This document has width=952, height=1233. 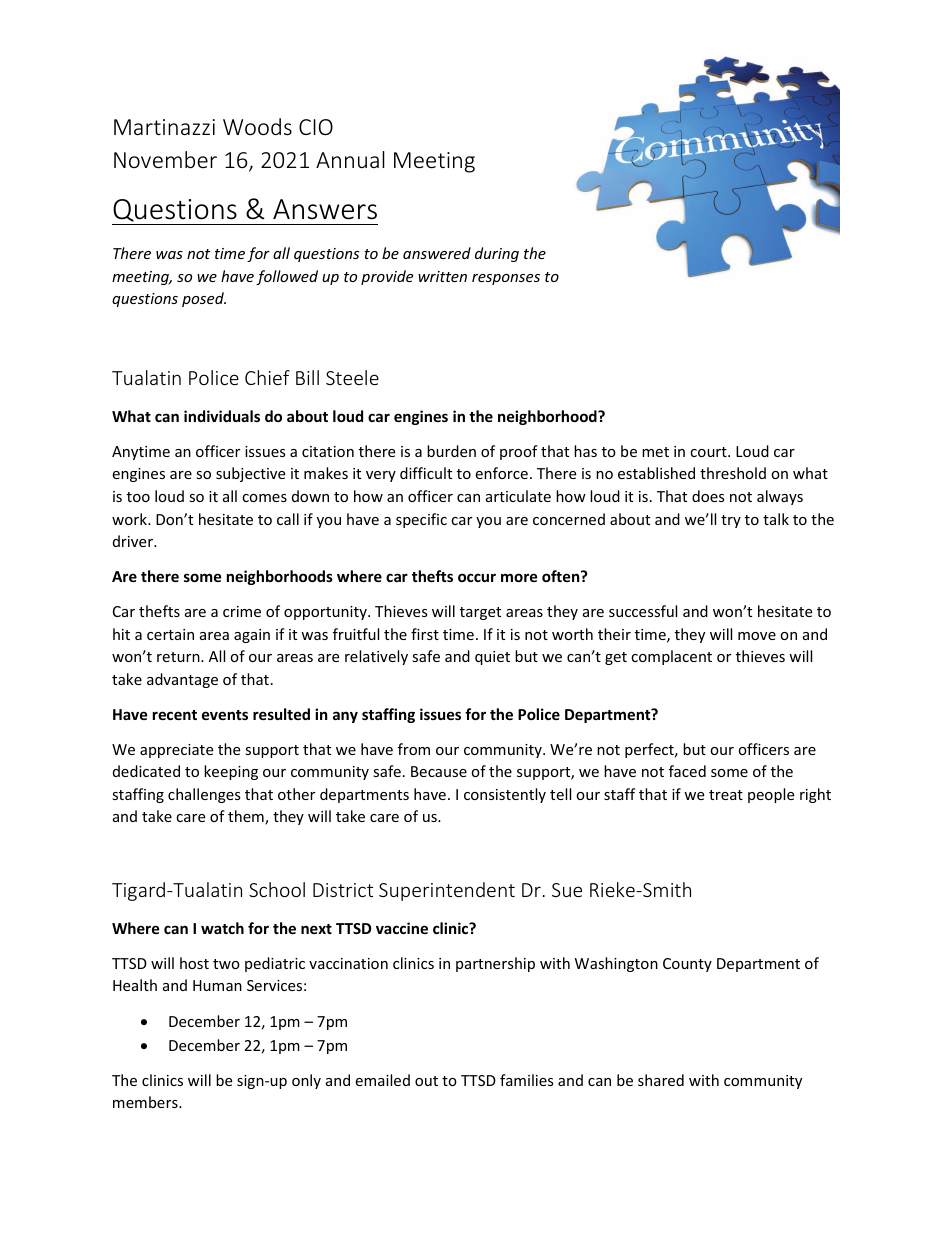 I want to click on families, so click(x=527, y=1080).
